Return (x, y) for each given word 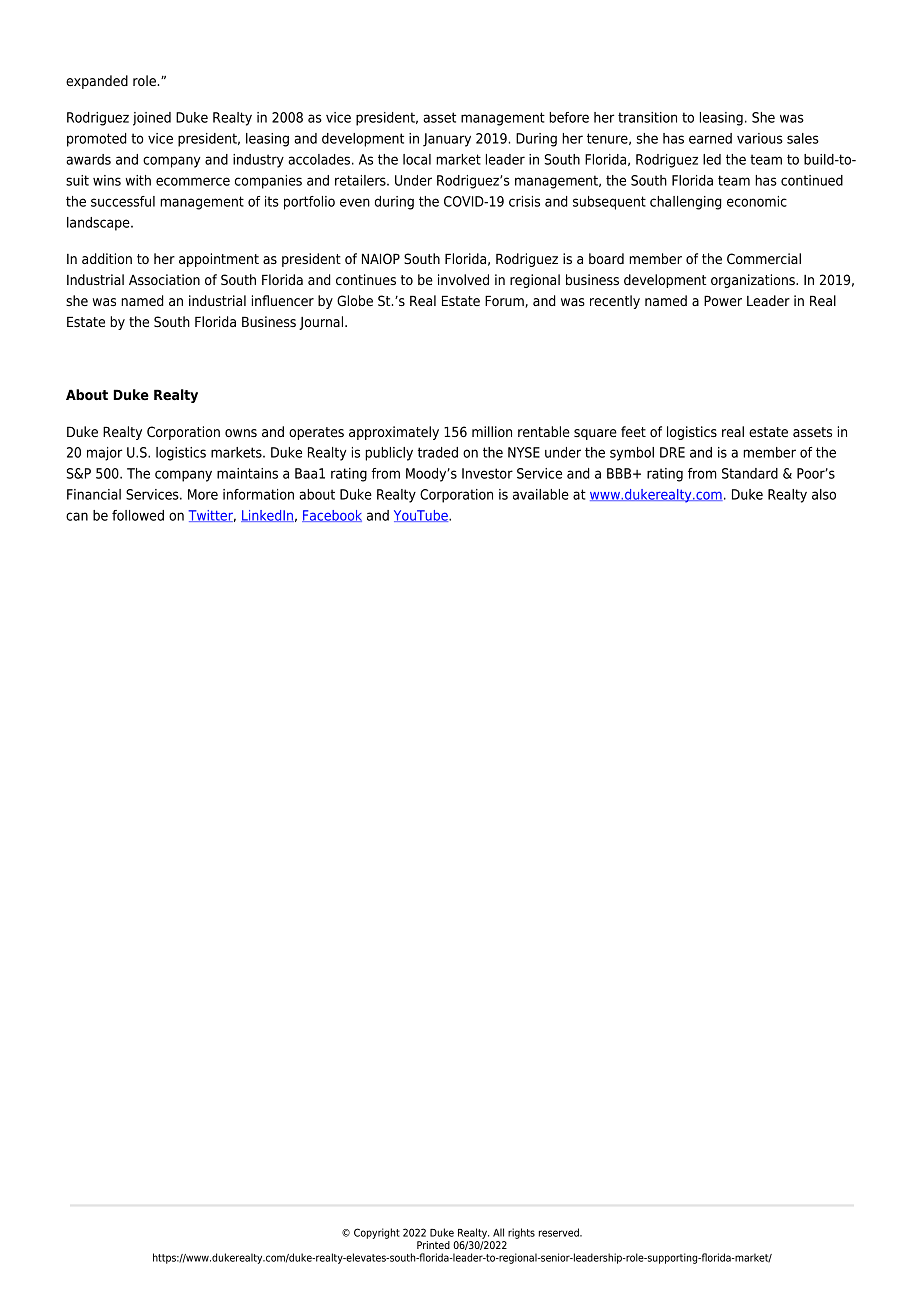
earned (710, 138)
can (77, 516)
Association (164, 280)
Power (723, 301)
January (447, 140)
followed (138, 515)
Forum (505, 301)
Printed (433, 1245)
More (203, 494)
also (824, 494)
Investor (487, 473)
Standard (750, 473)
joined (152, 119)
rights (521, 1233)
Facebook (332, 516)
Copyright (377, 1233)
